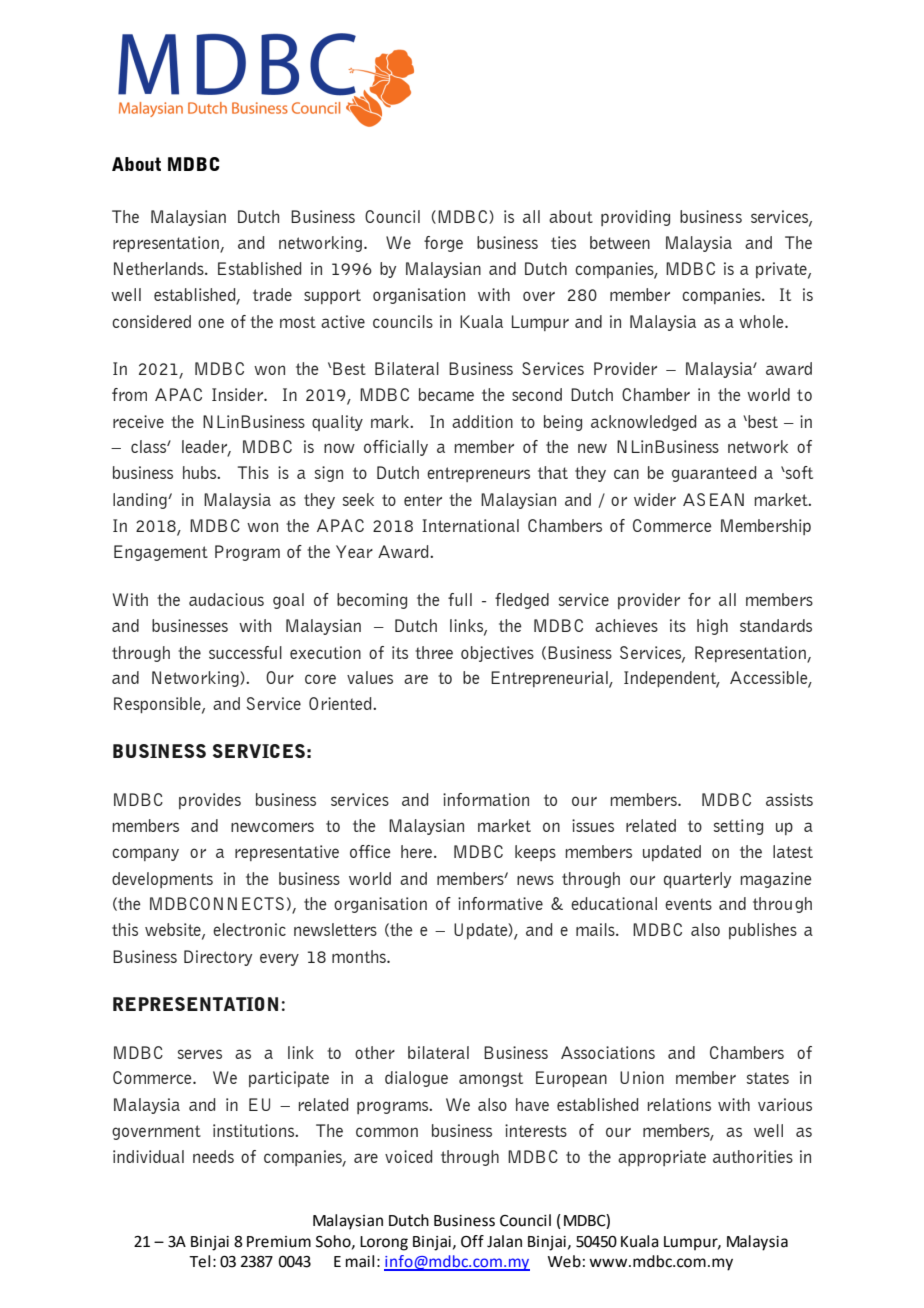 This screenshot has height=1308, width=924. Describe the element at coordinates (662, 1158) in the screenshot. I see `appropriate` at that location.
